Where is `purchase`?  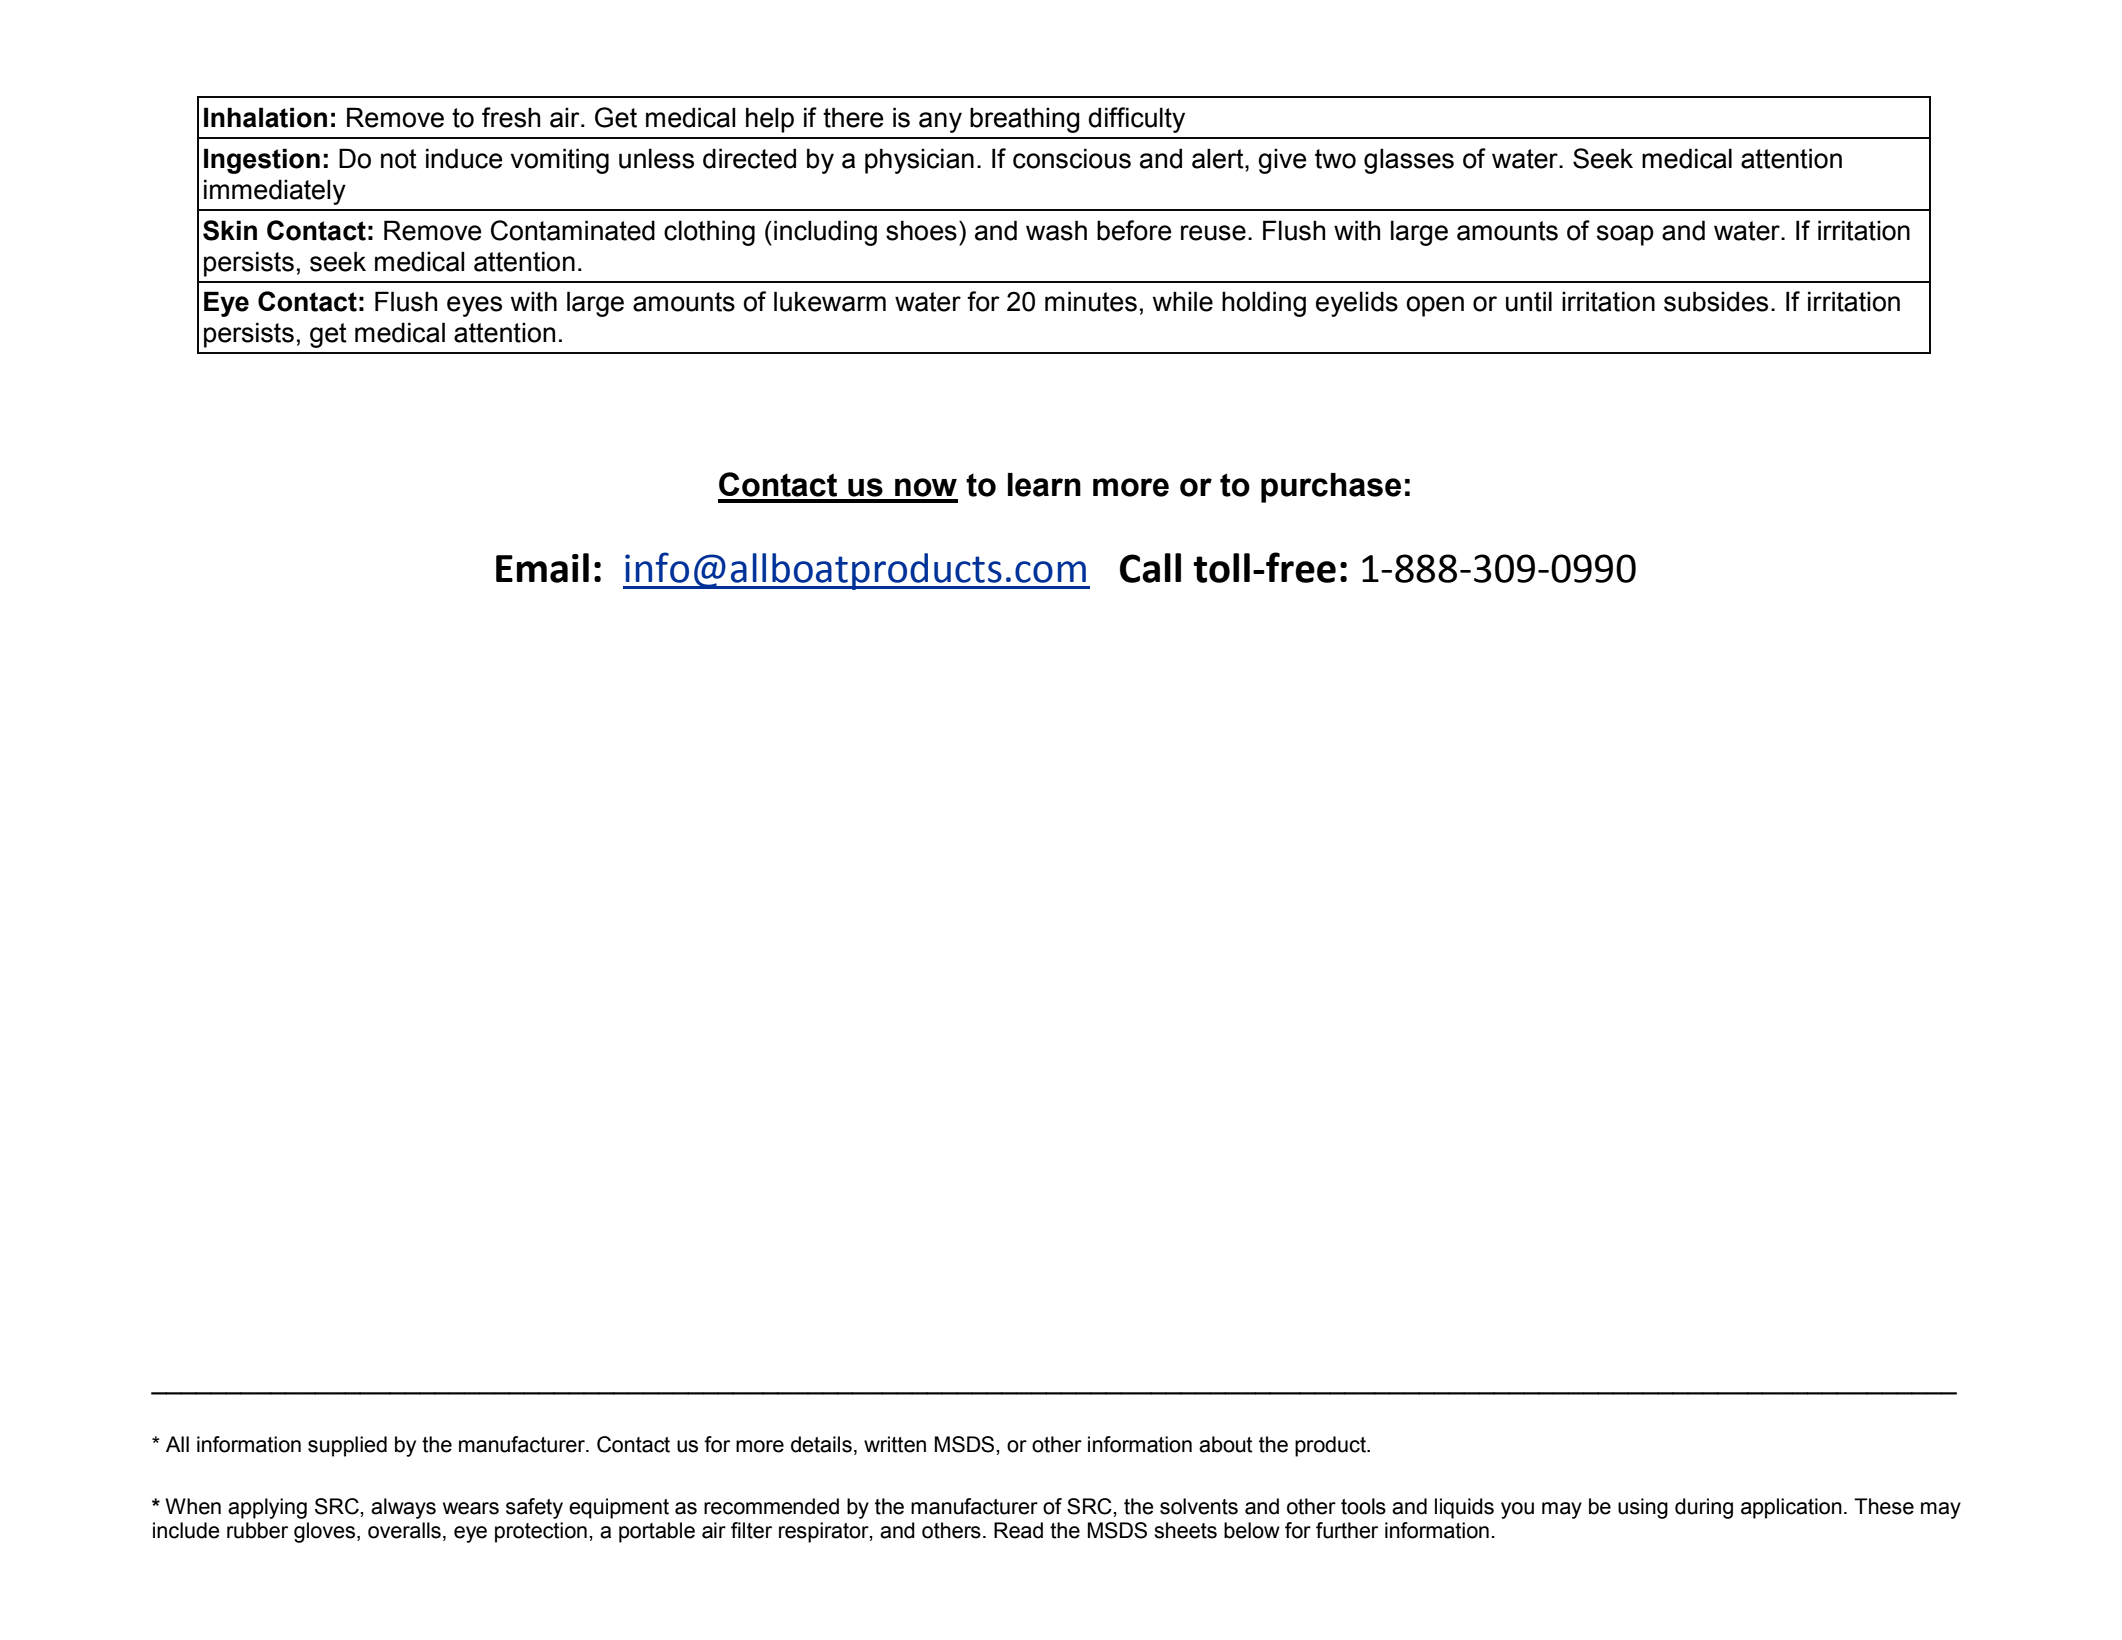
purchase is located at coordinates (1331, 488).
